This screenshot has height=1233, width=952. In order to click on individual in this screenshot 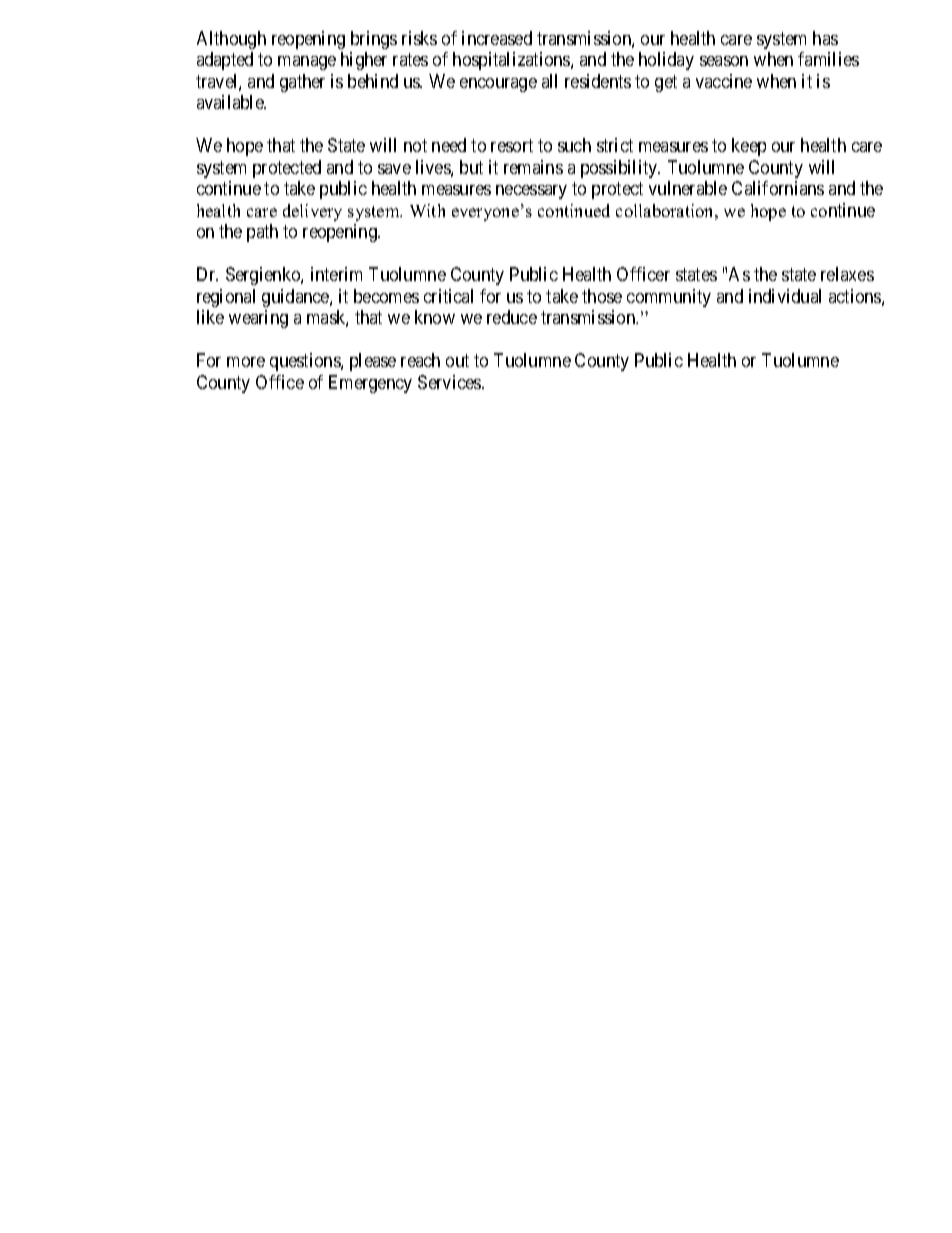, I will do `click(785, 296)`.
